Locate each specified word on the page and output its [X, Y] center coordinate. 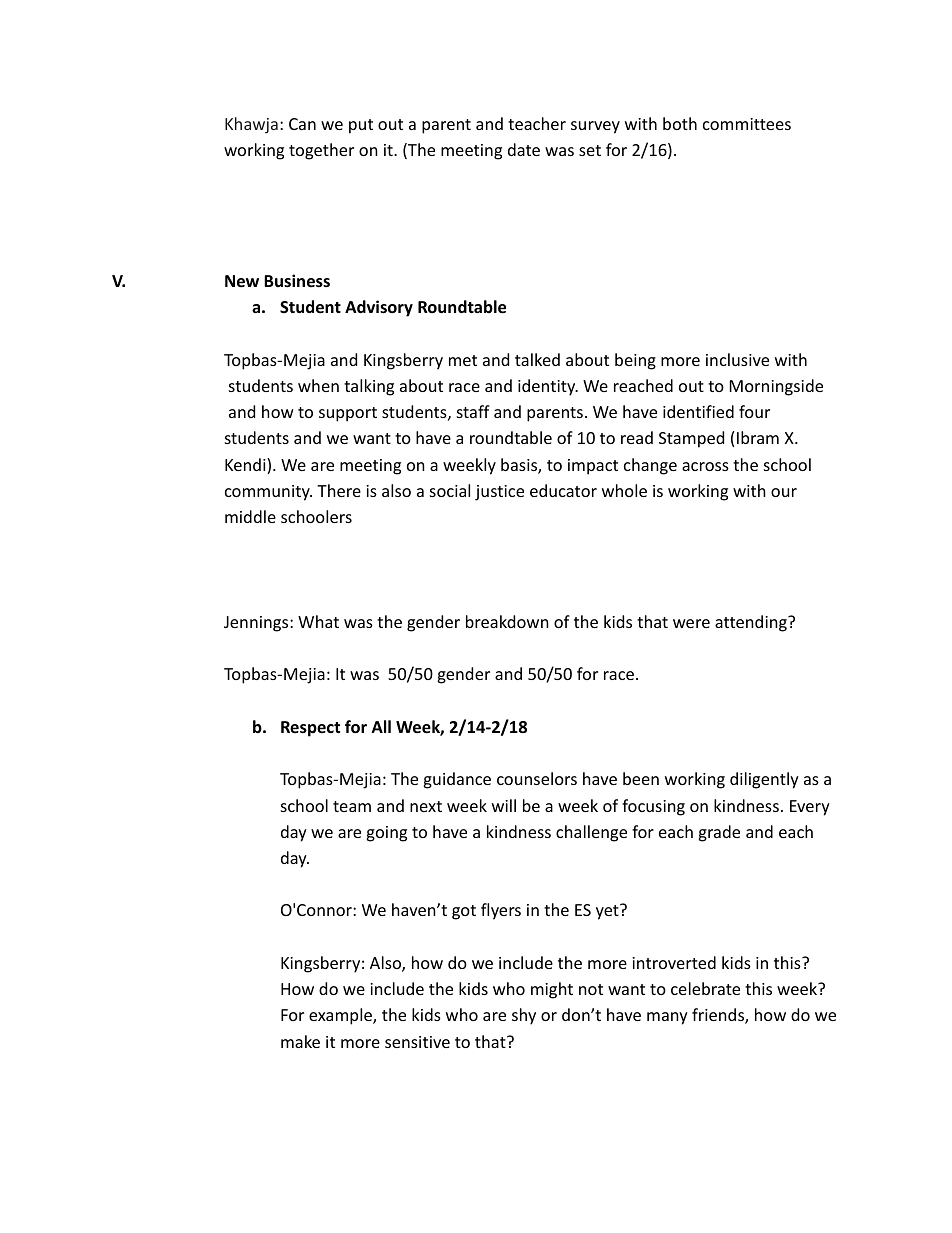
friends [719, 1016]
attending [752, 623]
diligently [764, 780]
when [318, 385]
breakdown [507, 621]
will [504, 805]
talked [537, 359]
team [352, 806]
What [318, 621]
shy [524, 1016]
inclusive [737, 359]
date [524, 149]
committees [747, 124]
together [321, 151]
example [341, 1016]
